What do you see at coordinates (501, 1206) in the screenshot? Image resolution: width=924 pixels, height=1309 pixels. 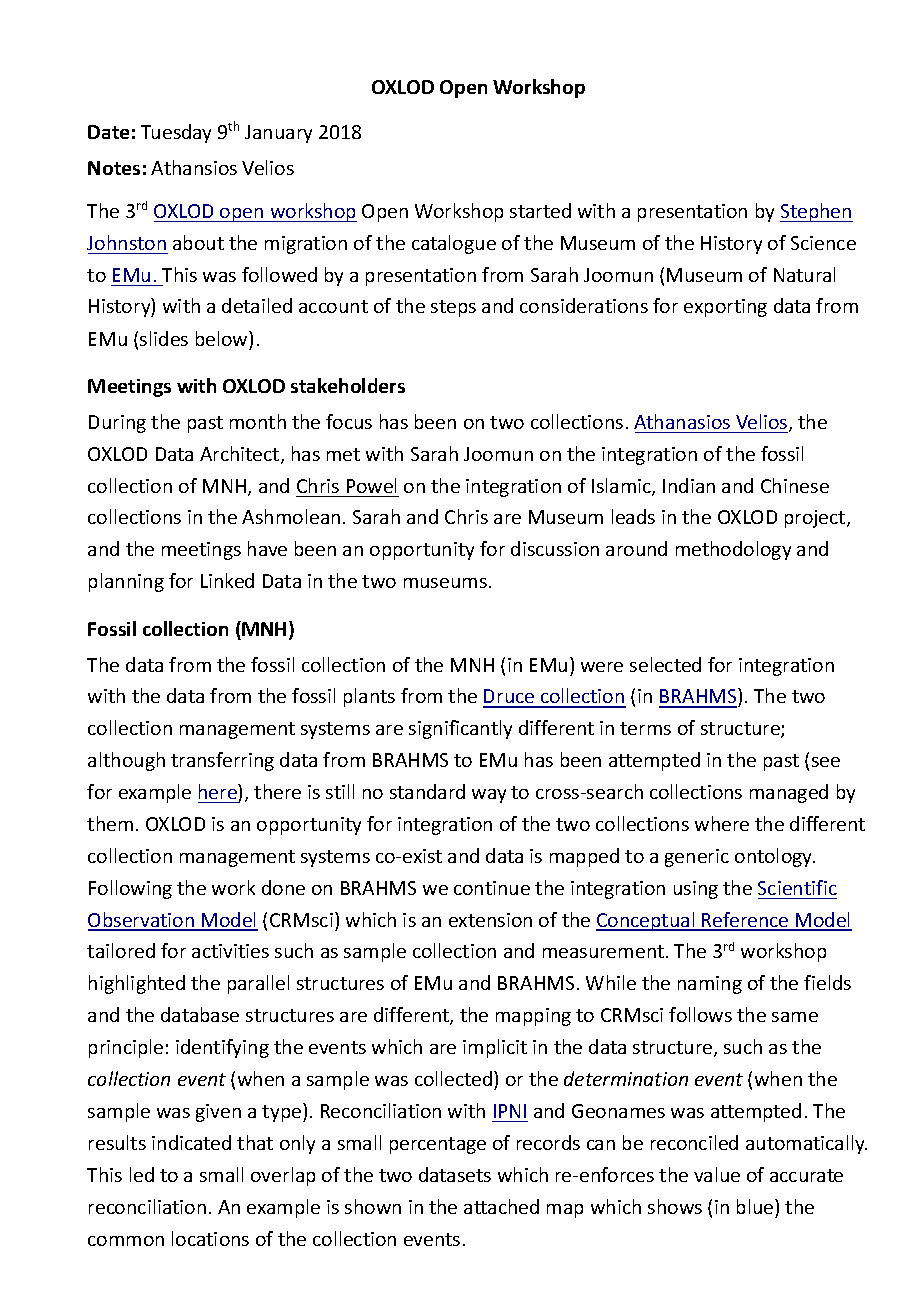 I see `attached` at bounding box center [501, 1206].
